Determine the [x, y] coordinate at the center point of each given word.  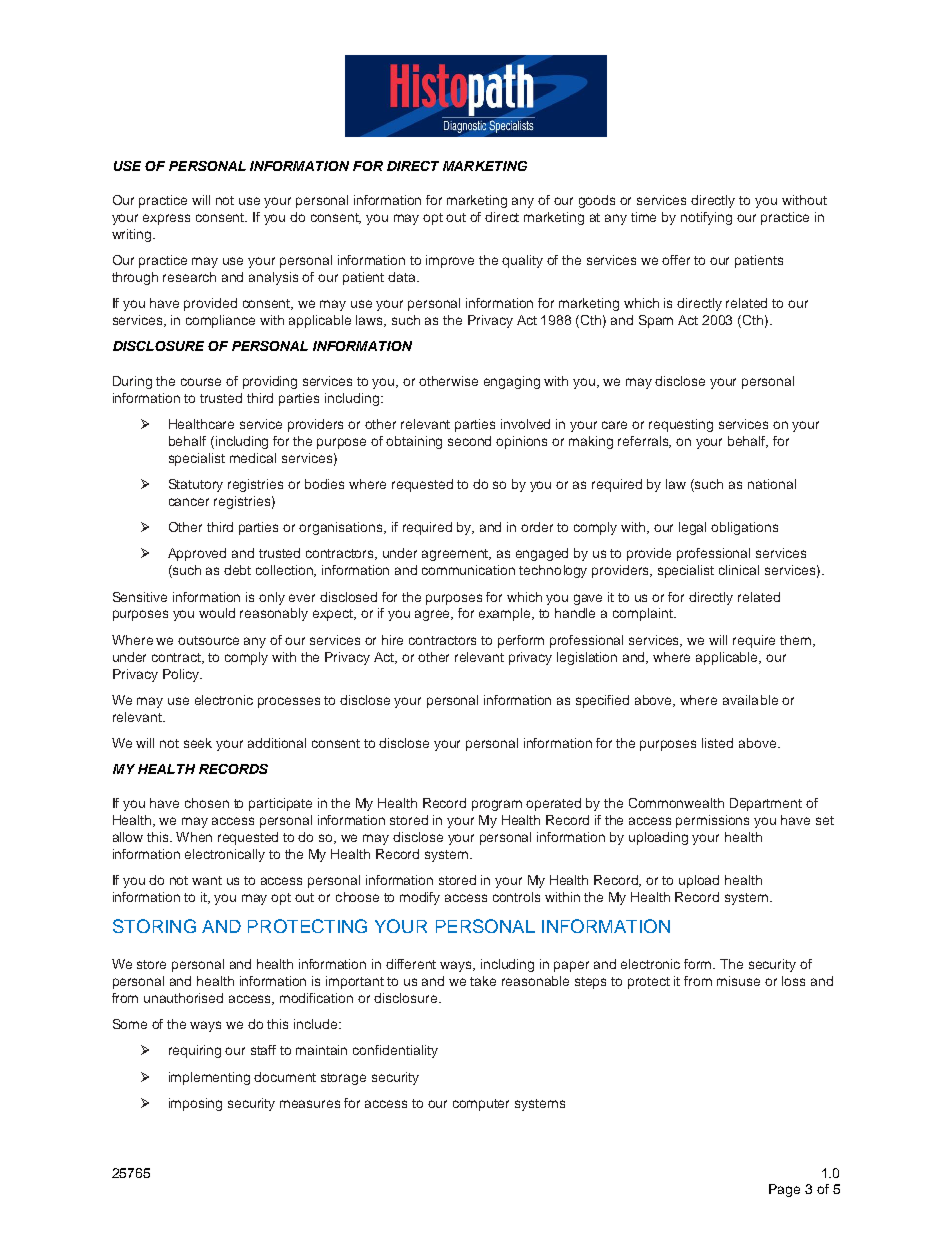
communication [468, 570]
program [497, 805]
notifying [706, 218]
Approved [197, 554]
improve [450, 261]
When [194, 837]
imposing [195, 1104]
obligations [744, 528]
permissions [712, 821]
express [166, 219]
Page [784, 1190]
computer [481, 1105]
